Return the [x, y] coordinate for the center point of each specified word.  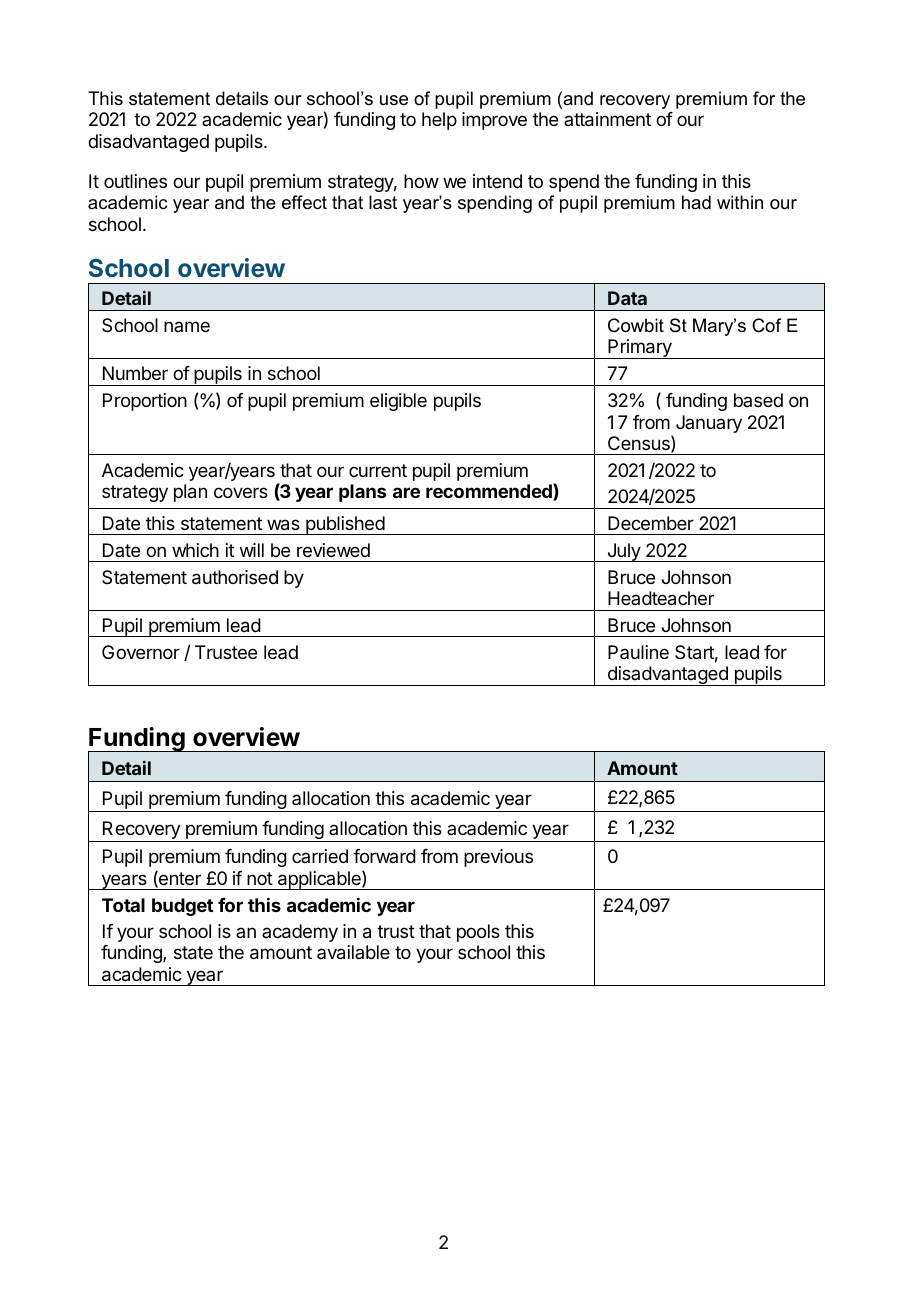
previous [498, 858]
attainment [607, 119]
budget [182, 907]
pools [478, 933]
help [439, 121]
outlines [135, 181]
